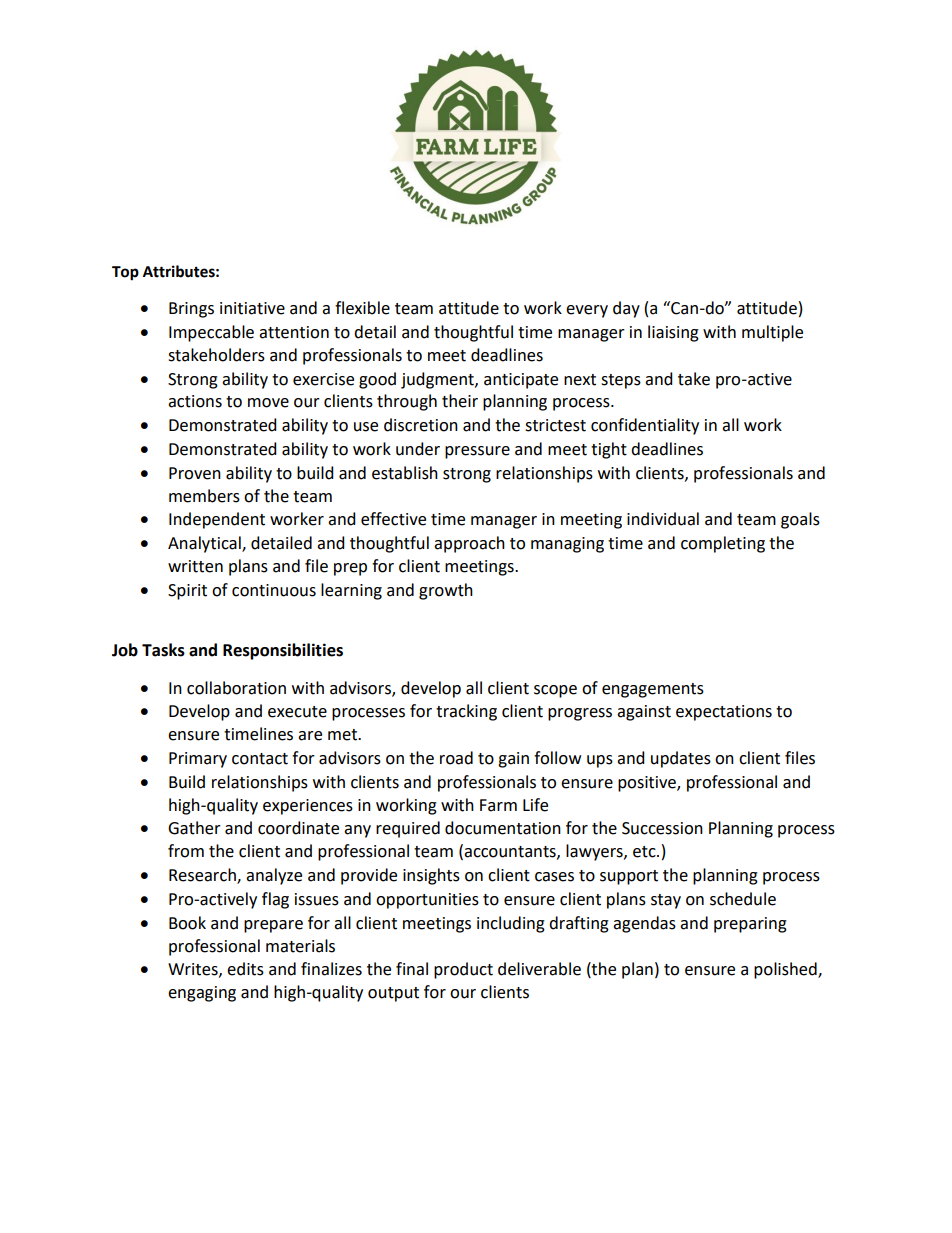 This screenshot has width=952, height=1233. What do you see at coordinates (202, 994) in the screenshot?
I see `engaging` at bounding box center [202, 994].
